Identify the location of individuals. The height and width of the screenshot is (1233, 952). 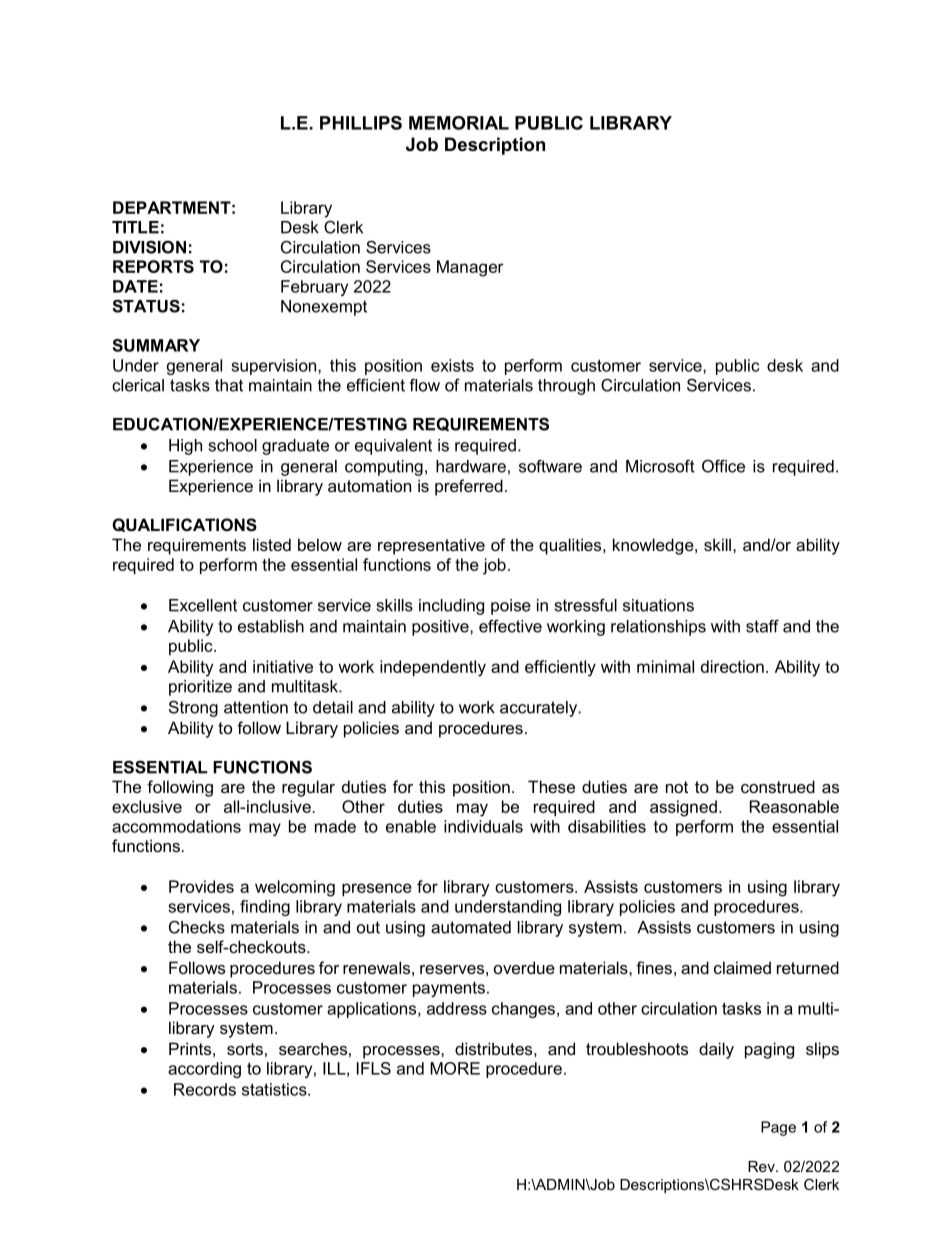
(483, 826).
